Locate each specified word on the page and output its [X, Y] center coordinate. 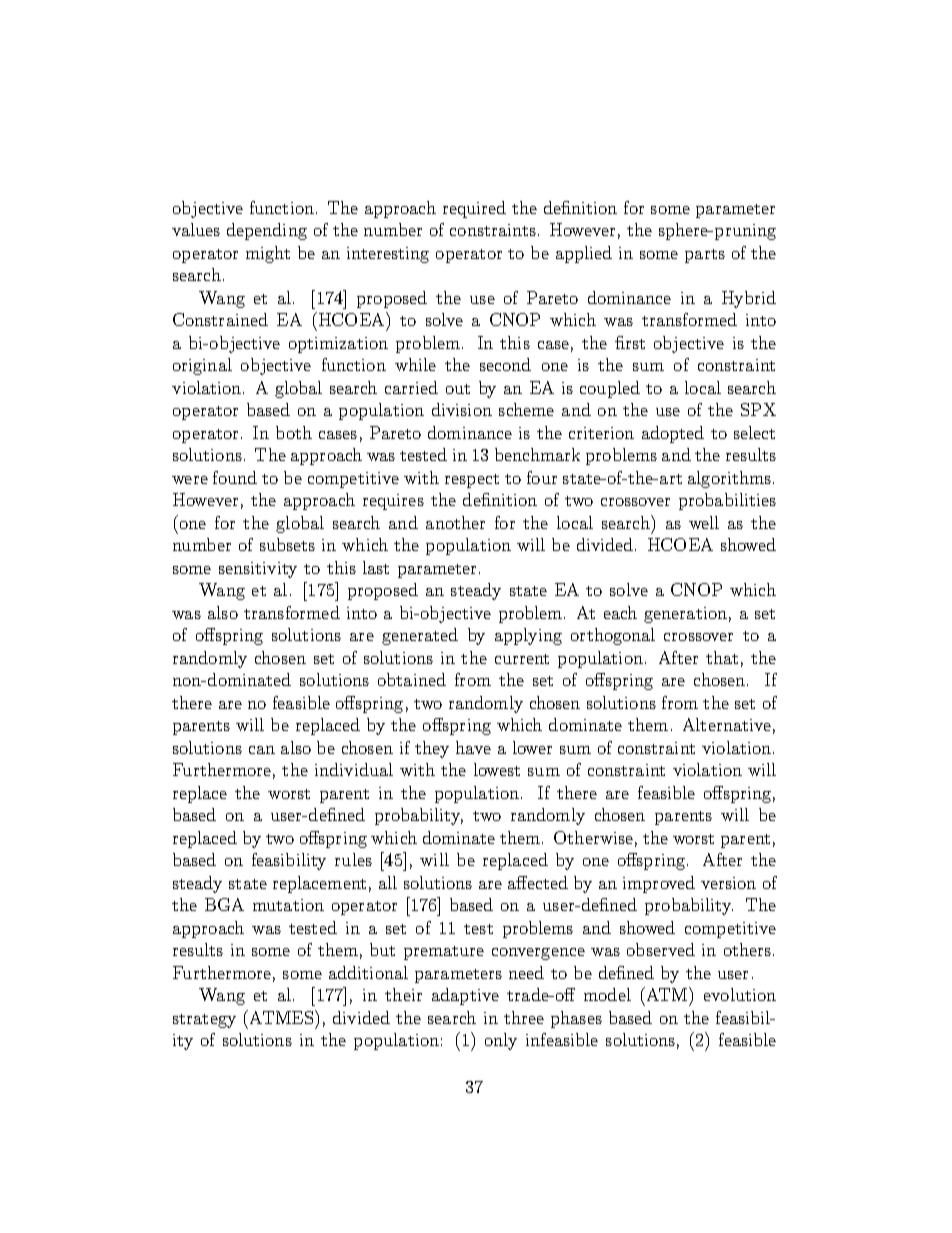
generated [420, 636]
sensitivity [258, 570]
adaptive [465, 996]
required [474, 209]
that [722, 657]
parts [705, 256]
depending [267, 231]
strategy [204, 1021]
